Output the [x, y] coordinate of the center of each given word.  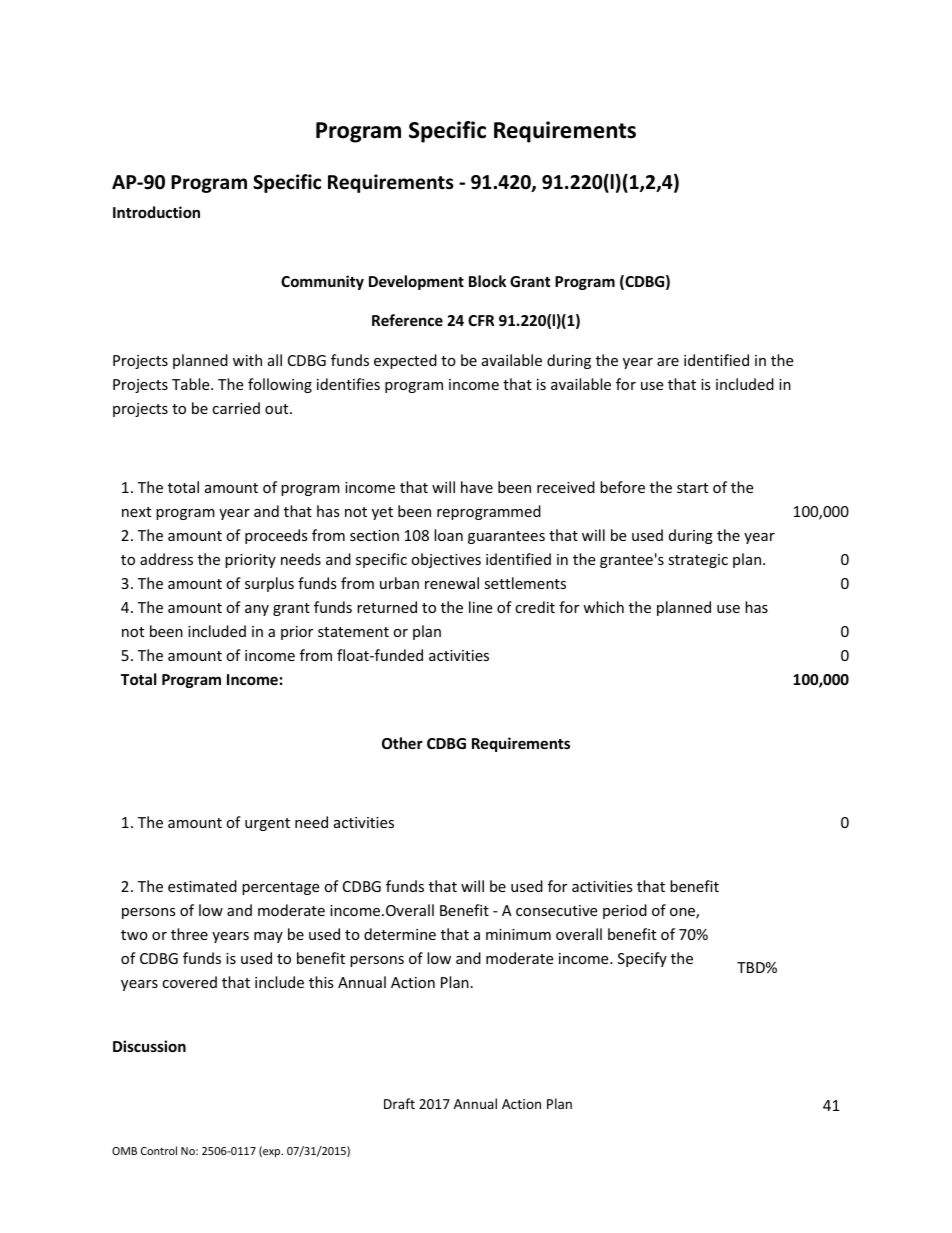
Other [402, 743]
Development [416, 282]
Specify [642, 959]
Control [159, 1150]
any [257, 610]
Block [487, 281]
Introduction [156, 212]
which [603, 607]
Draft [399, 1103]
